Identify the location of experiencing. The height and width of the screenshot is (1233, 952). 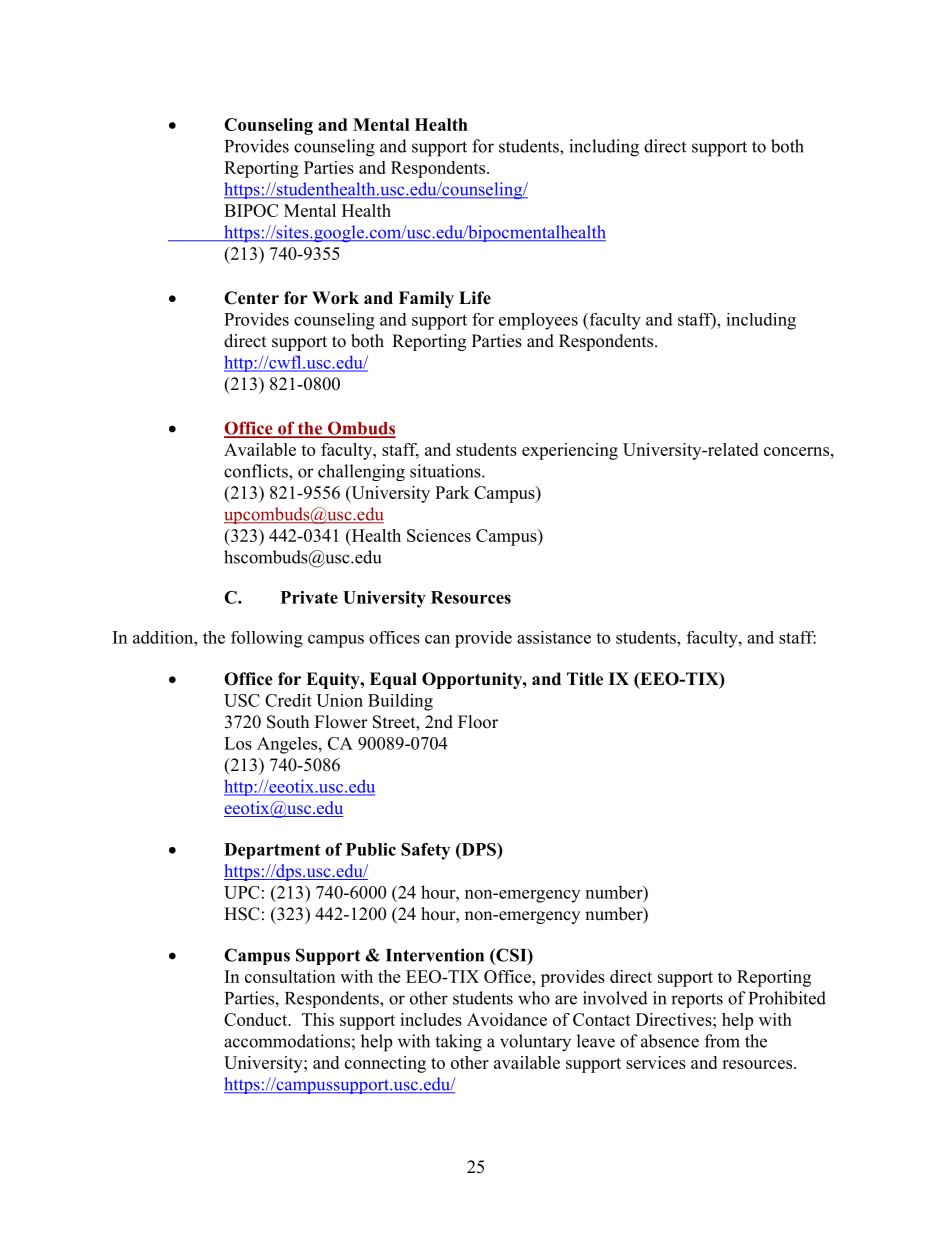
(570, 451).
